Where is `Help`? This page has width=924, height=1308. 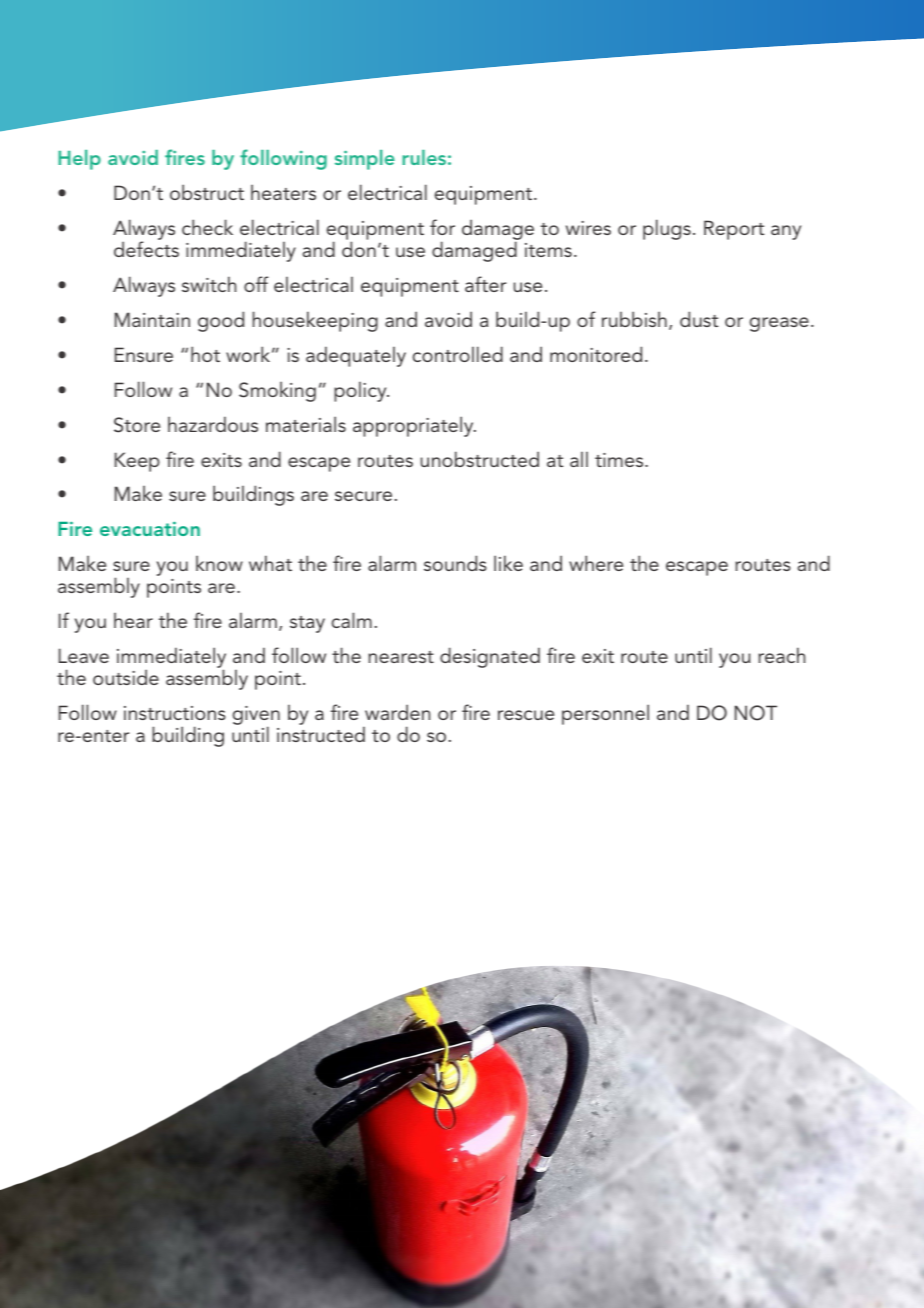 Help is located at coordinates (79, 160).
